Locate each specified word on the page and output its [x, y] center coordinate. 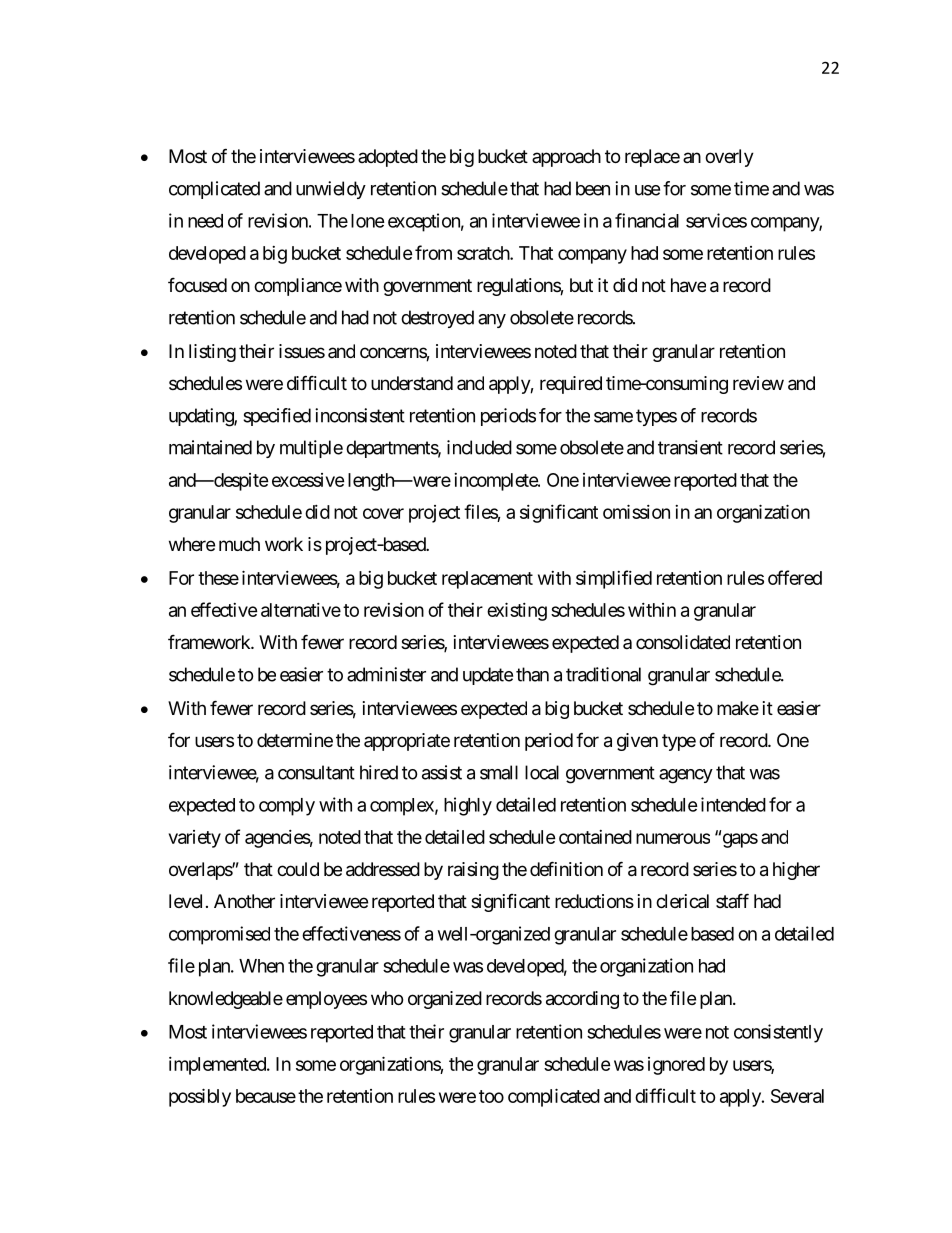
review [758, 383]
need [205, 221]
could [298, 869]
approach [566, 158]
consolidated [683, 642]
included [479, 447]
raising [473, 871]
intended [733, 804]
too [491, 1096]
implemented [218, 1066]
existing [517, 611]
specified [277, 417]
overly [729, 158]
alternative [301, 610]
